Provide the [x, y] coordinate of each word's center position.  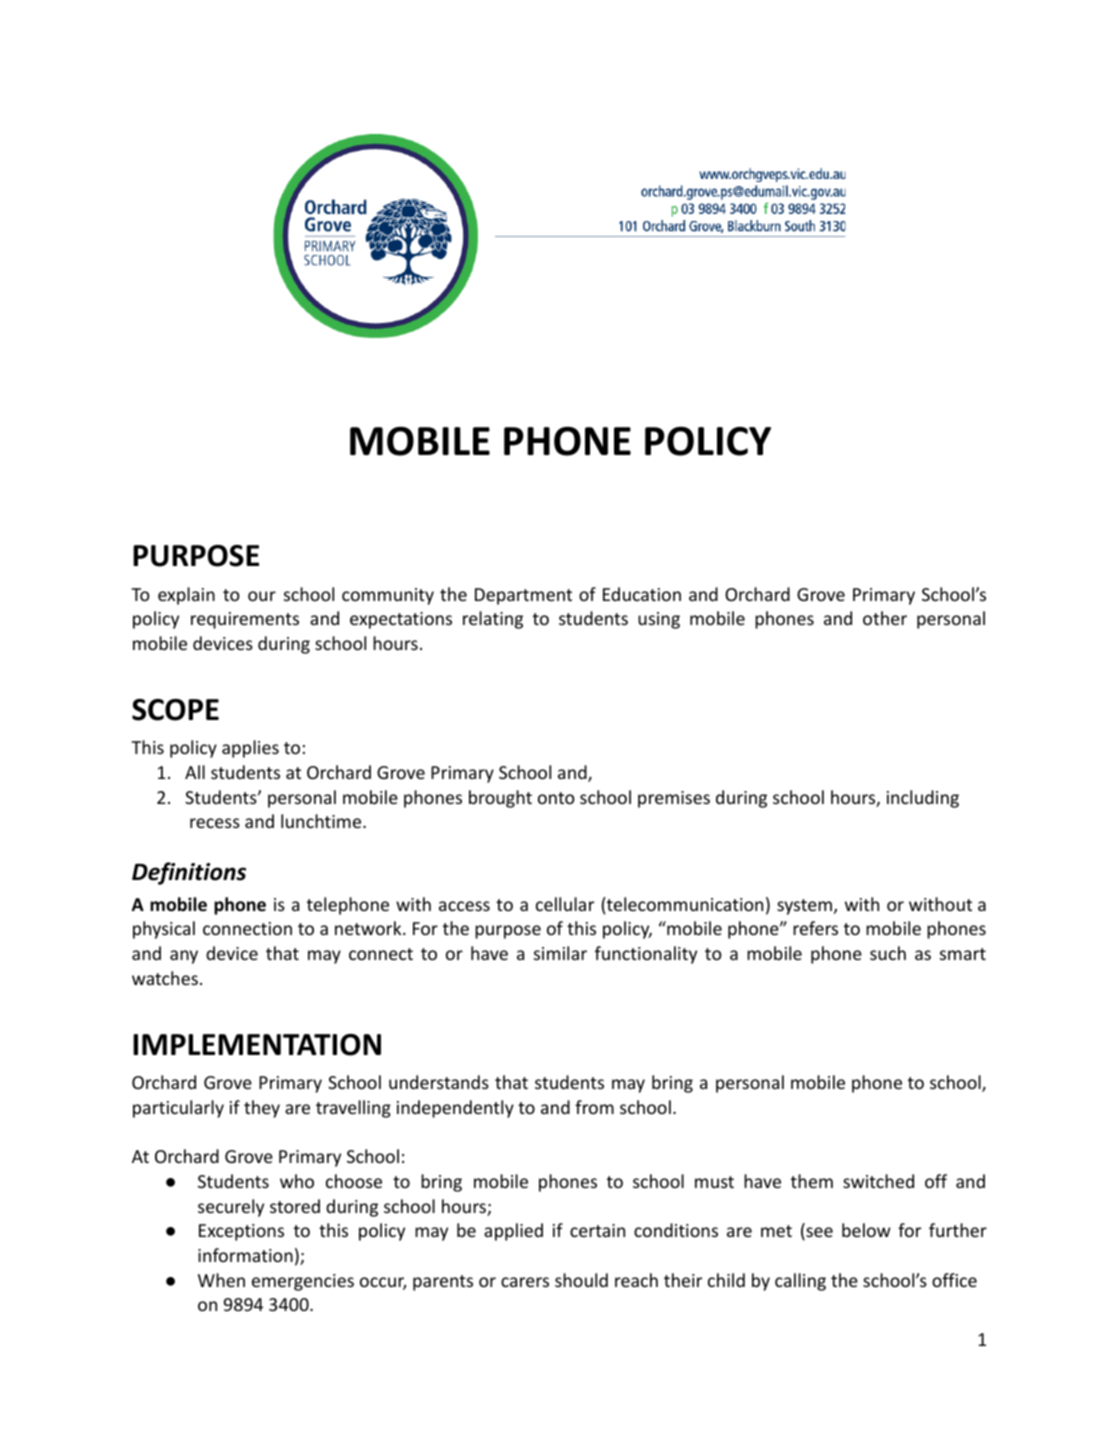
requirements [245, 620]
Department [523, 596]
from [594, 1107]
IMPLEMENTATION [257, 1045]
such [888, 953]
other [885, 618]
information [245, 1255]
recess [215, 823]
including [923, 799]
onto [556, 798]
